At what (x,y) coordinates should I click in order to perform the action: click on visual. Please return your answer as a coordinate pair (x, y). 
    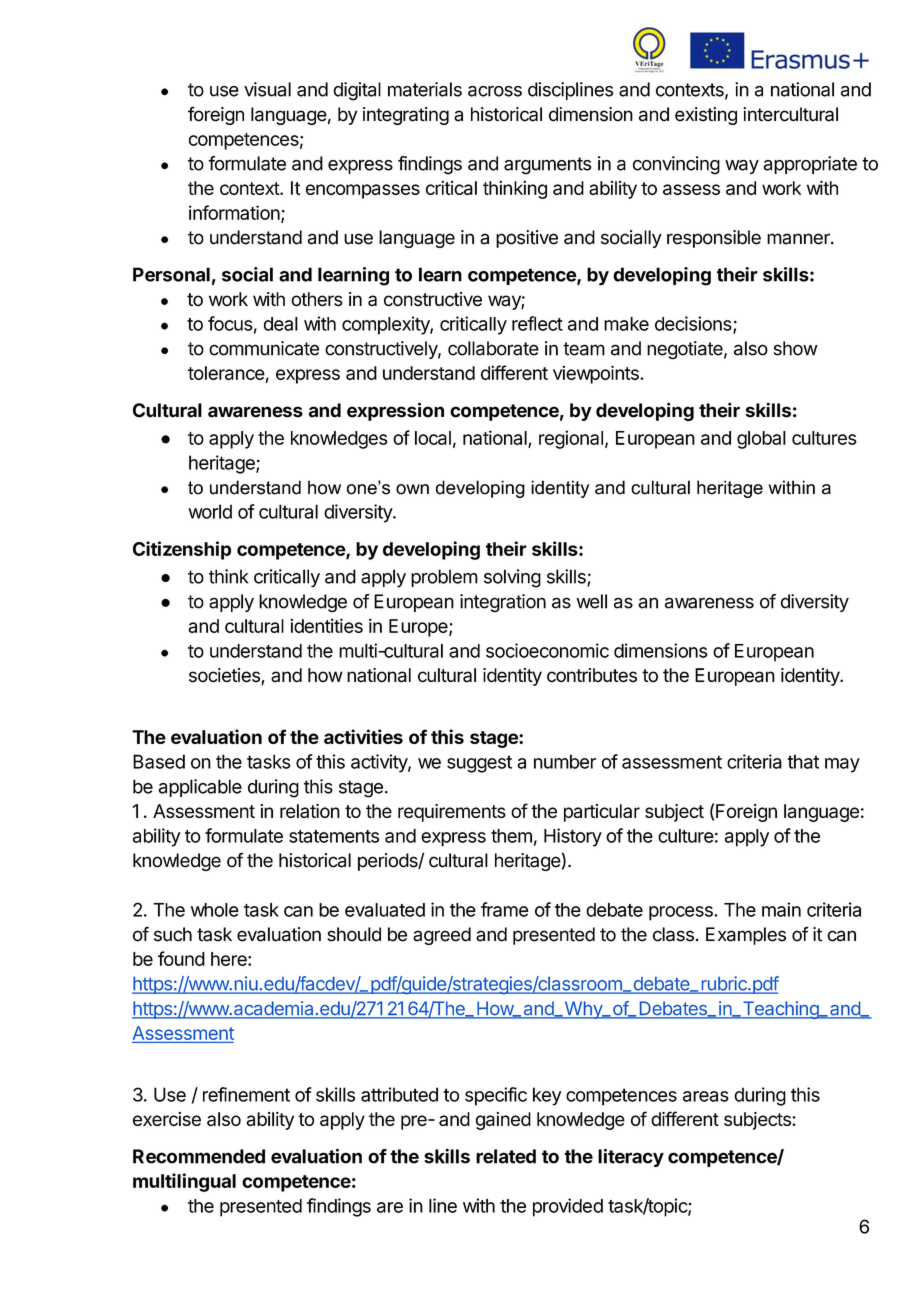
    Looking at the image, I should click on (267, 89).
